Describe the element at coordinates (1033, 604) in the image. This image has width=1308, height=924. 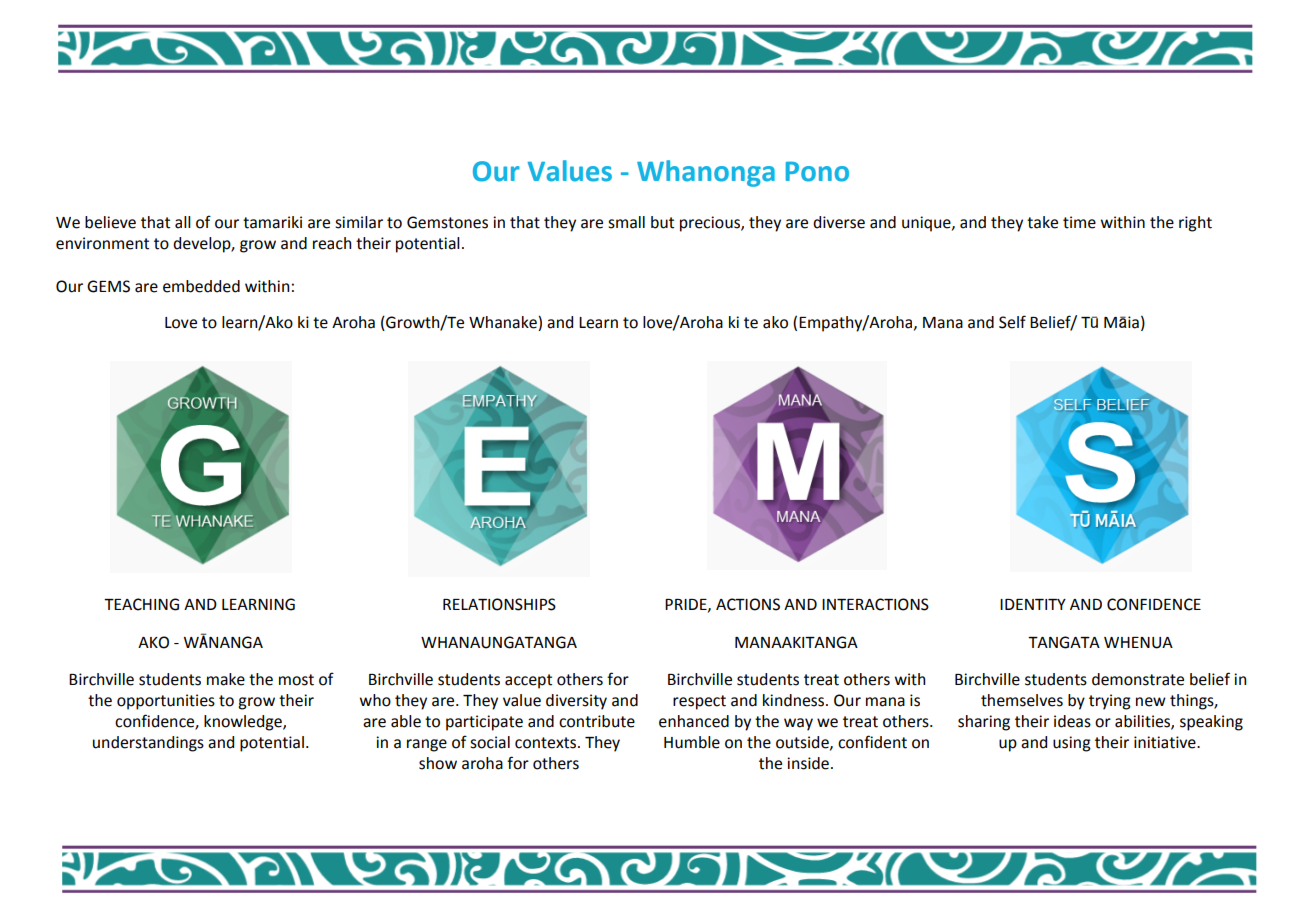
I see `IDENTITY` at that location.
